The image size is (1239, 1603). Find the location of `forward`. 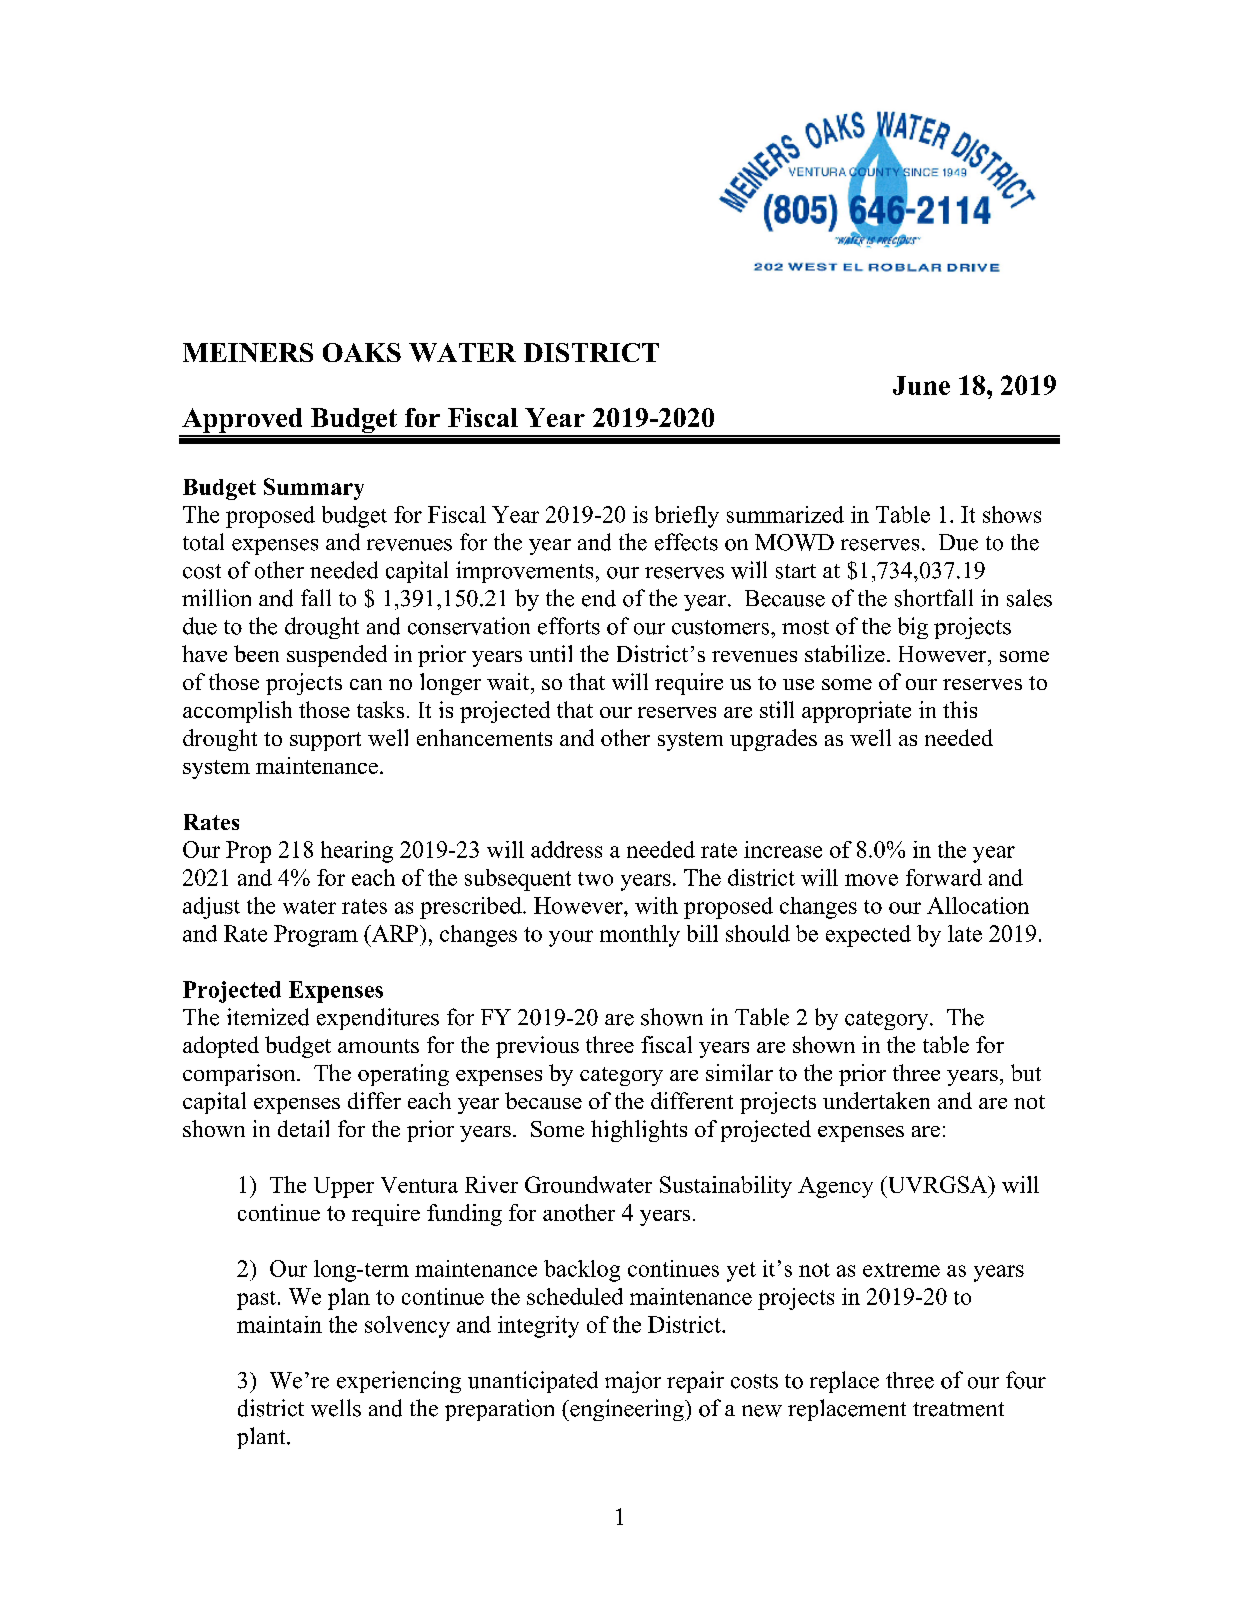

forward is located at coordinates (944, 877).
